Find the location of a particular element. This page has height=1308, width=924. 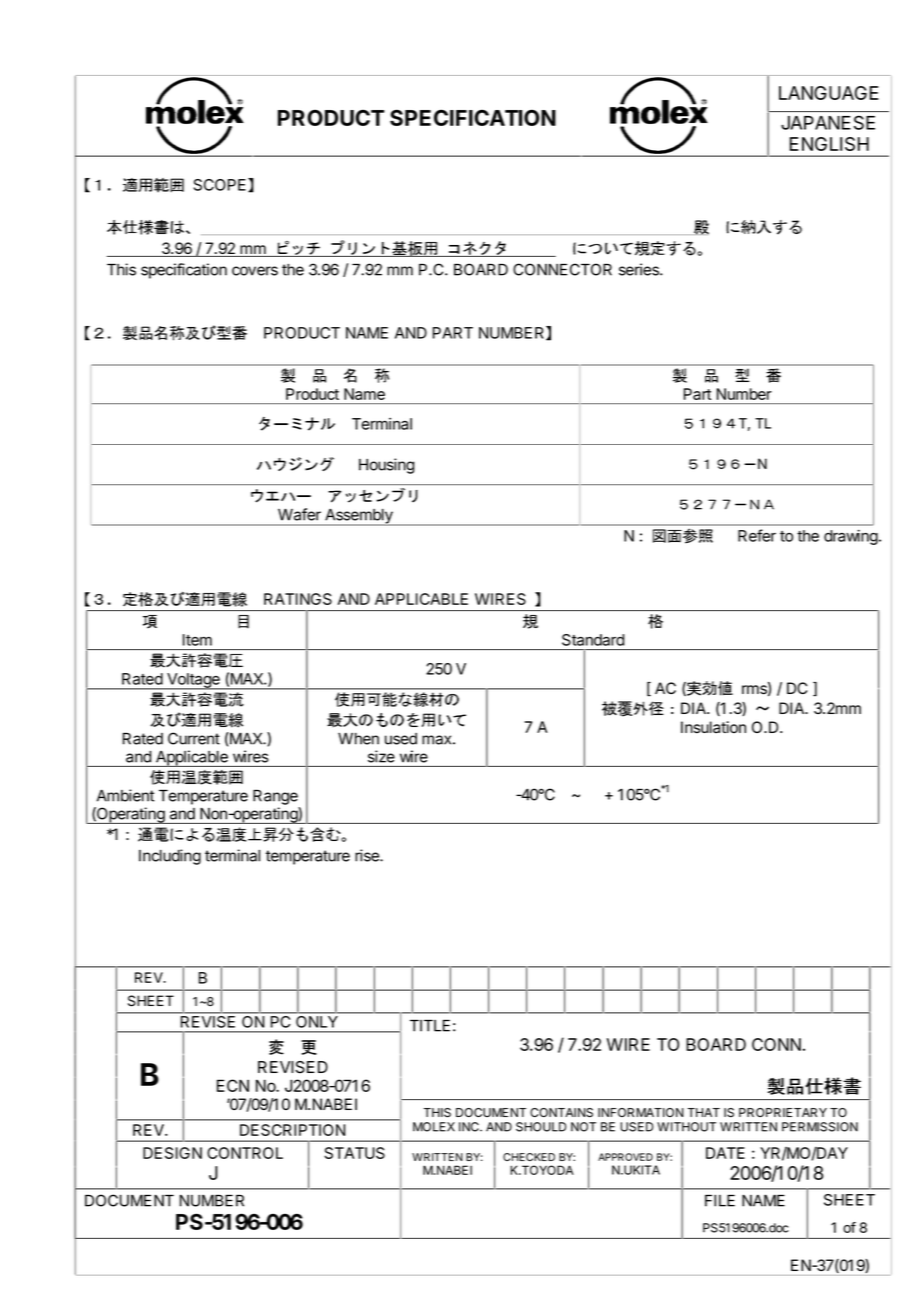

CONTROL is located at coordinates (245, 1153).
